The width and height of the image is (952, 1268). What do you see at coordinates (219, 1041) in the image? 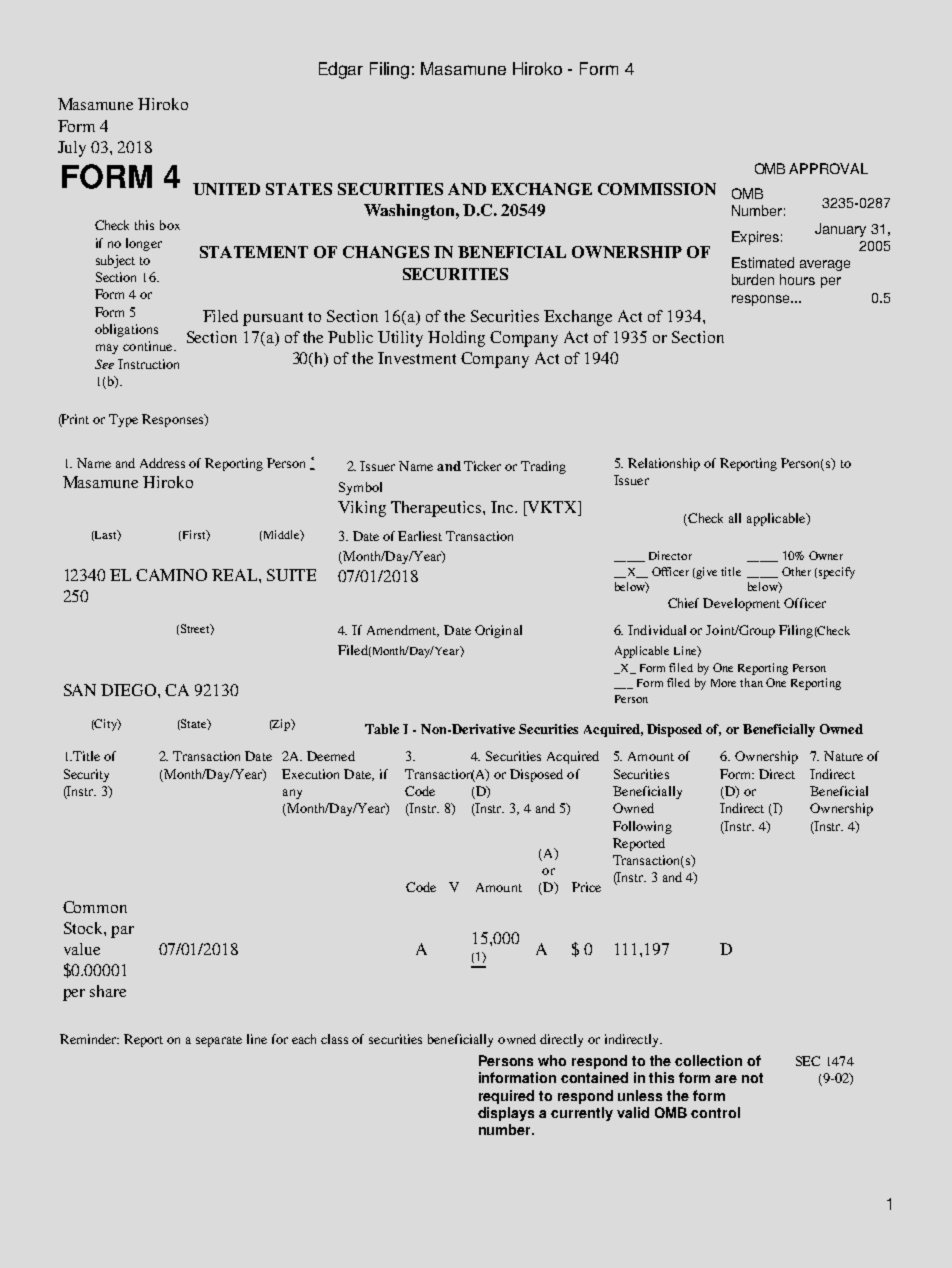
I see `separate` at bounding box center [219, 1041].
